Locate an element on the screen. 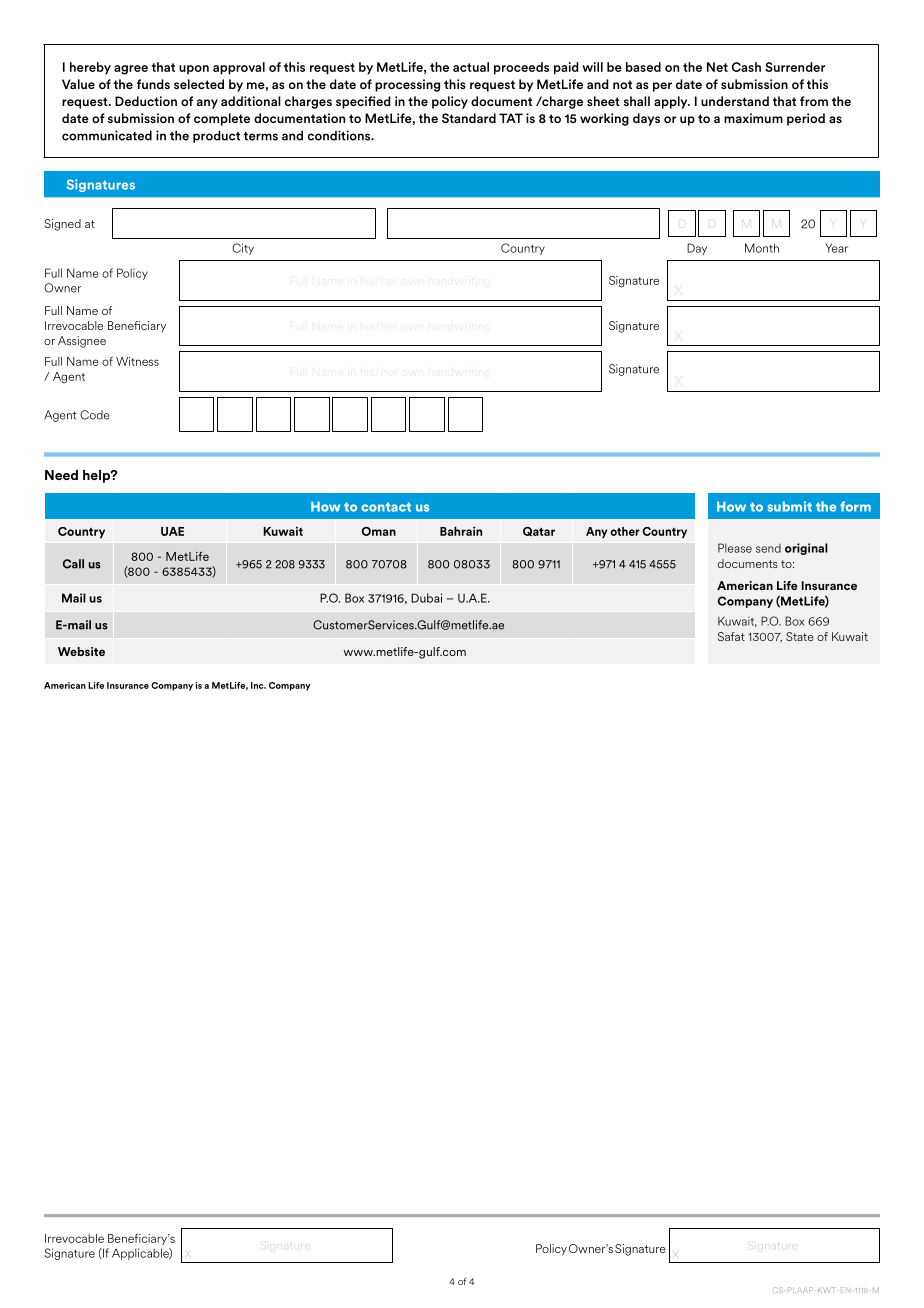 The width and height of the screenshot is (924, 1308). Month is located at coordinates (762, 248).
